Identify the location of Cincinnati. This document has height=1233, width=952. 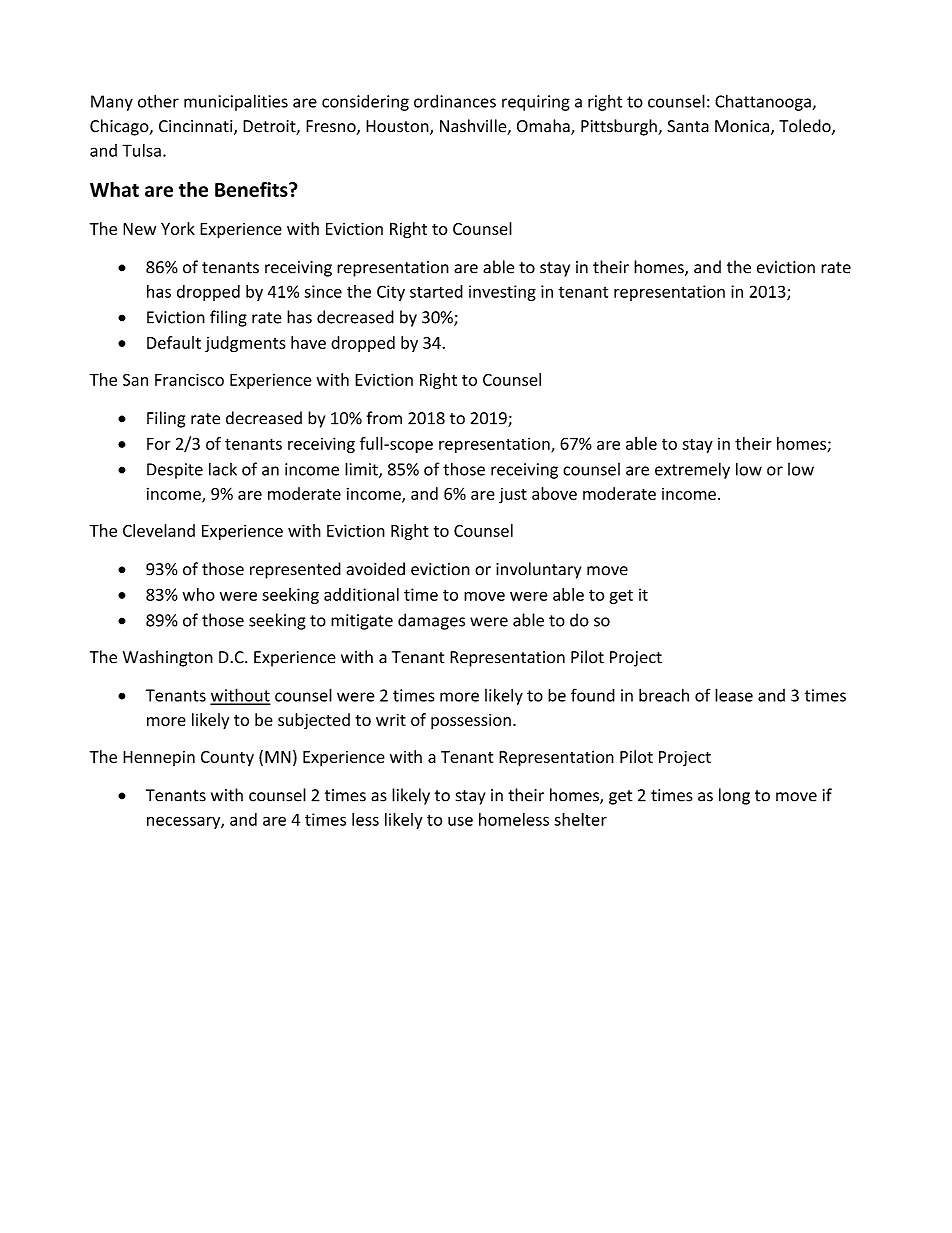
(197, 127).
